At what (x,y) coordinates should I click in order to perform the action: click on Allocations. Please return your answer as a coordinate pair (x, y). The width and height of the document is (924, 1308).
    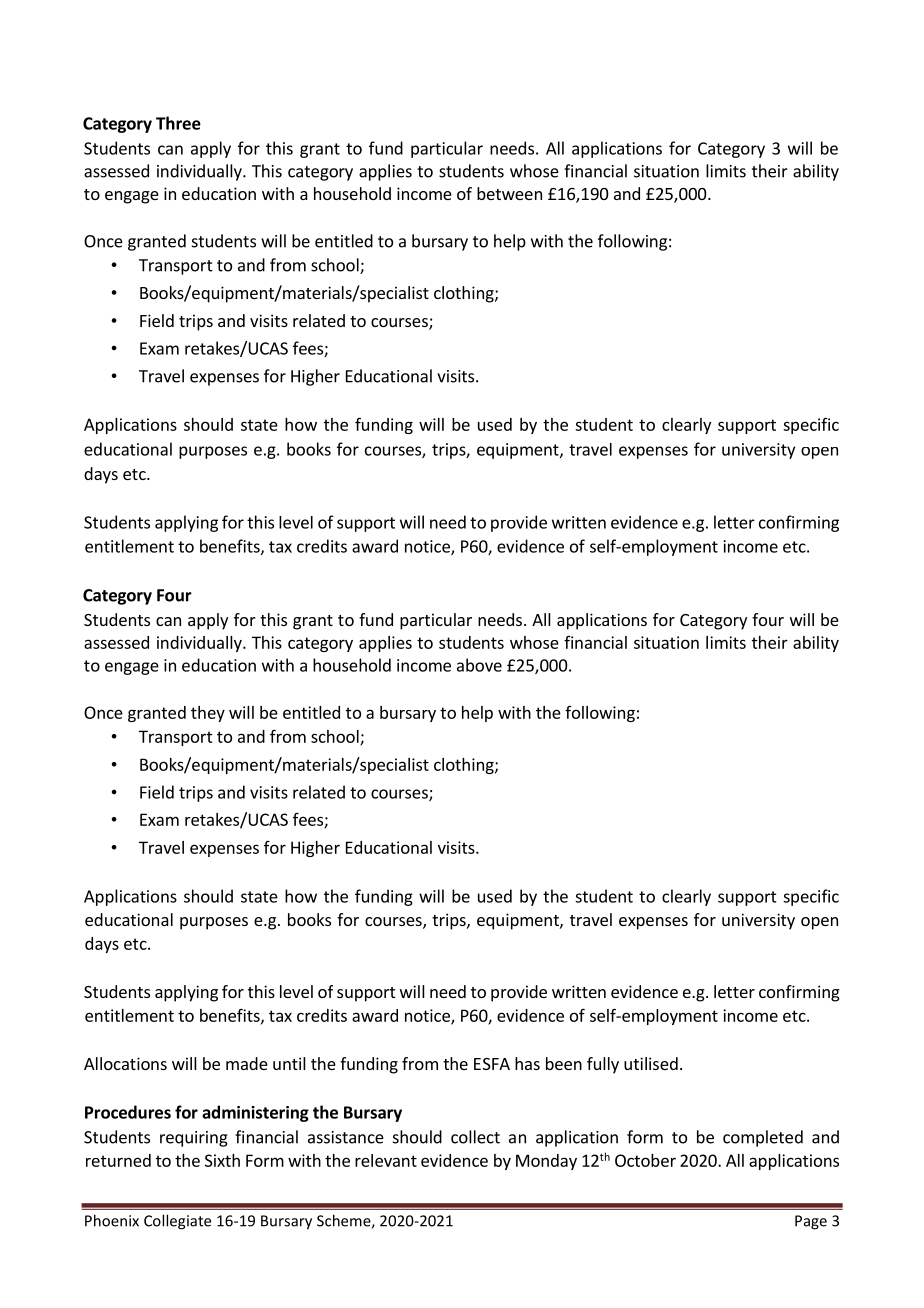
    Looking at the image, I should click on (125, 1063).
